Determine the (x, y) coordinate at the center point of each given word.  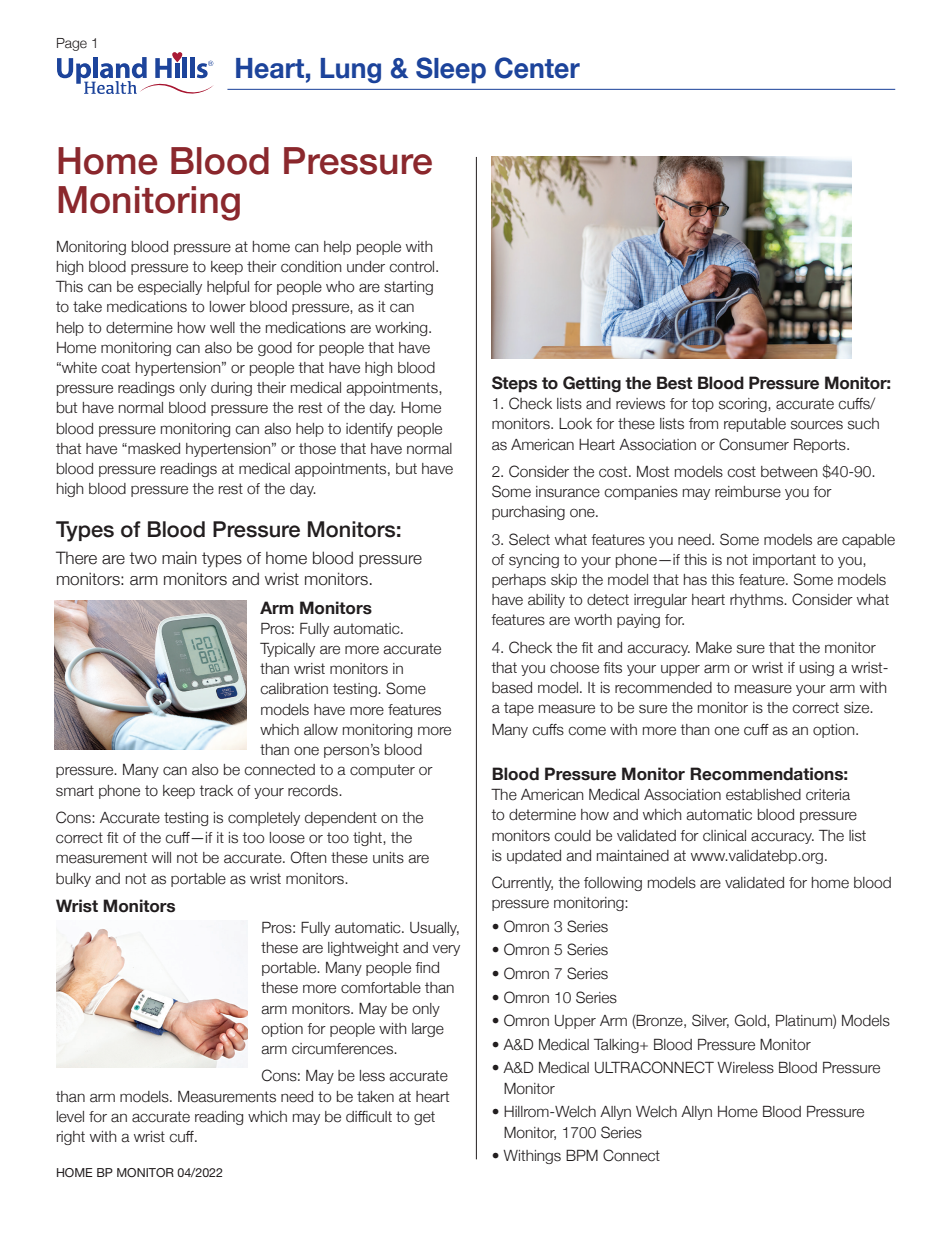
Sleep (451, 70)
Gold (751, 1020)
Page (72, 44)
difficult (369, 1117)
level (70, 1117)
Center (537, 68)
